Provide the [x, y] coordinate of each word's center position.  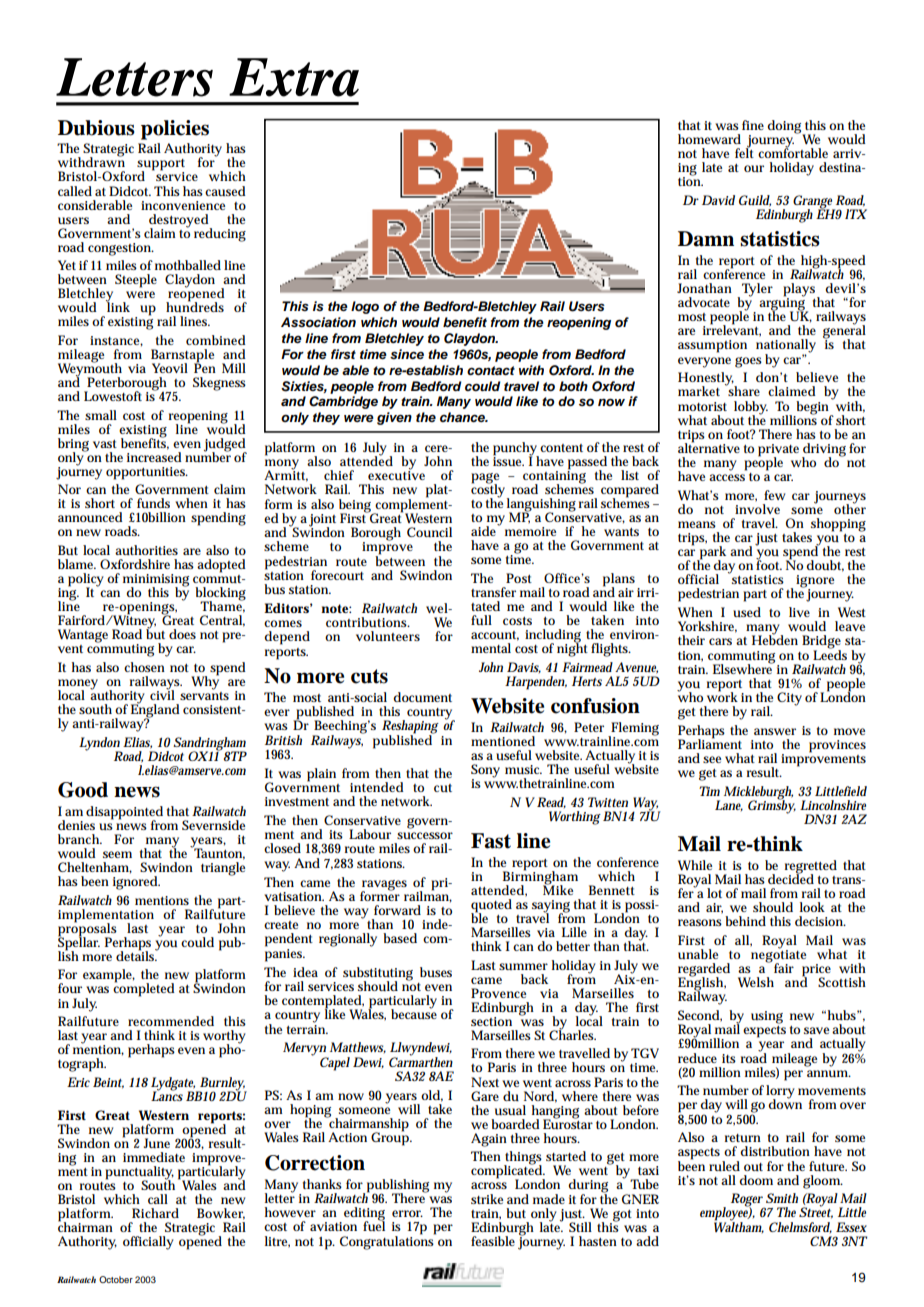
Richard [155, 1213]
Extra [294, 77]
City [789, 699]
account [495, 636]
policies [175, 130]
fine [753, 125]
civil [162, 694]
